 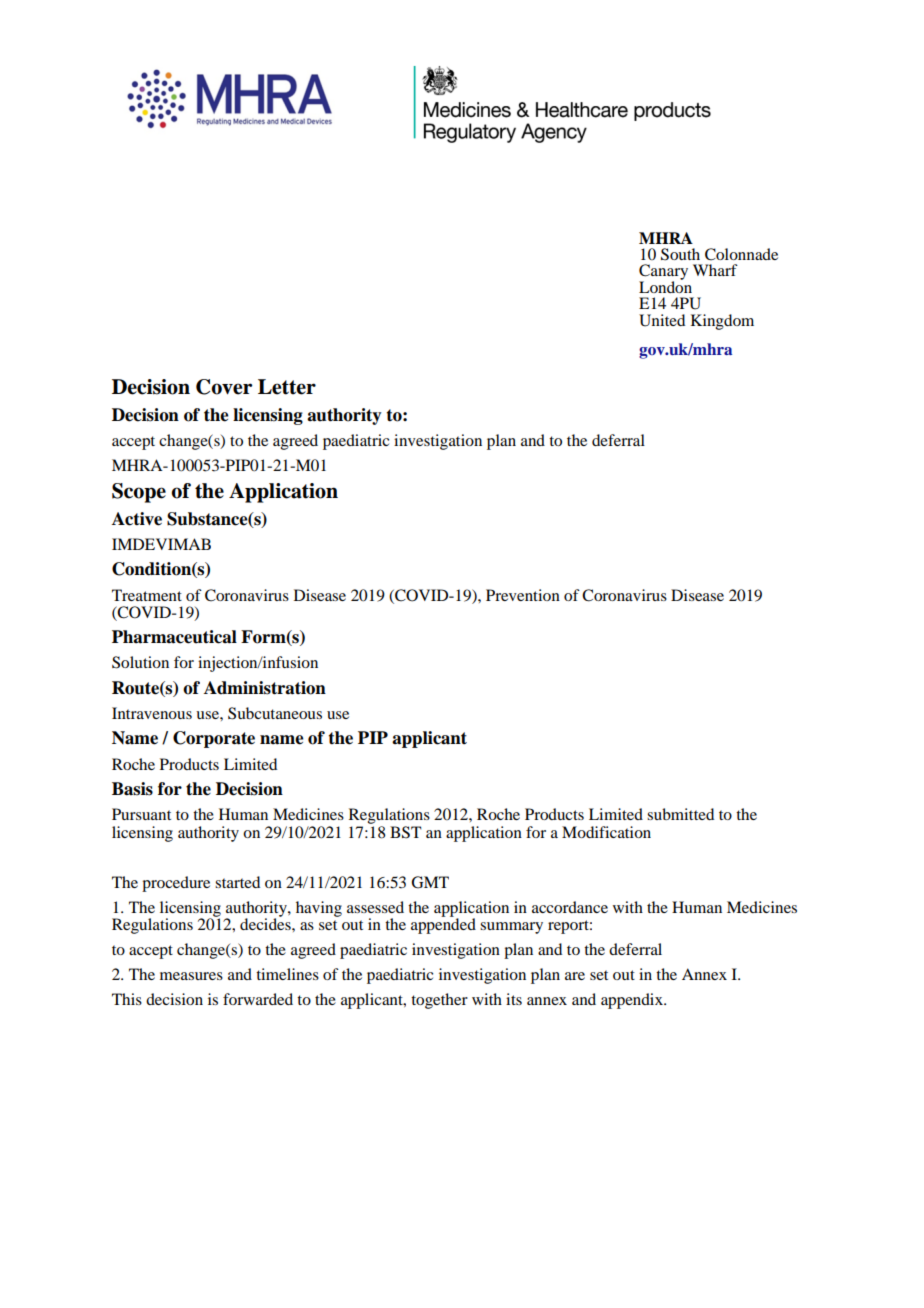 What do you see at coordinates (139, 493) in the screenshot?
I see `Scope` at bounding box center [139, 493].
